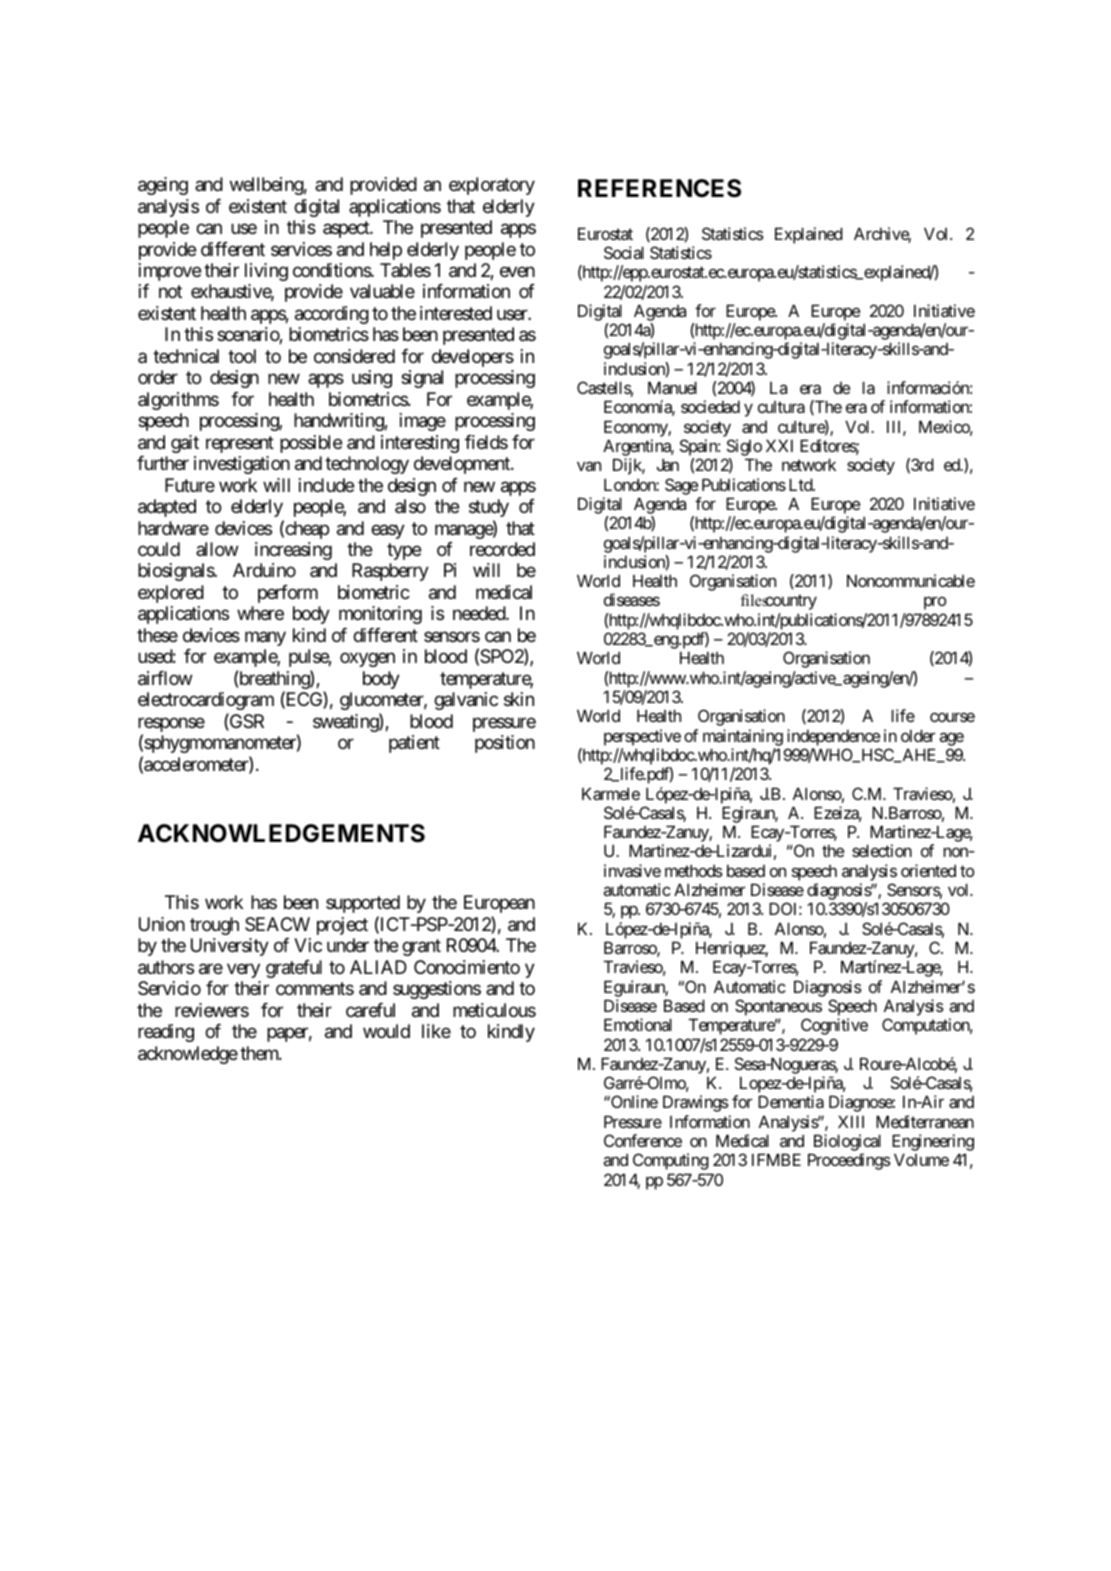 Image resolution: width=1111 pixels, height=1571 pixels. What do you see at coordinates (643, 1140) in the screenshot?
I see `Conference` at bounding box center [643, 1140].
